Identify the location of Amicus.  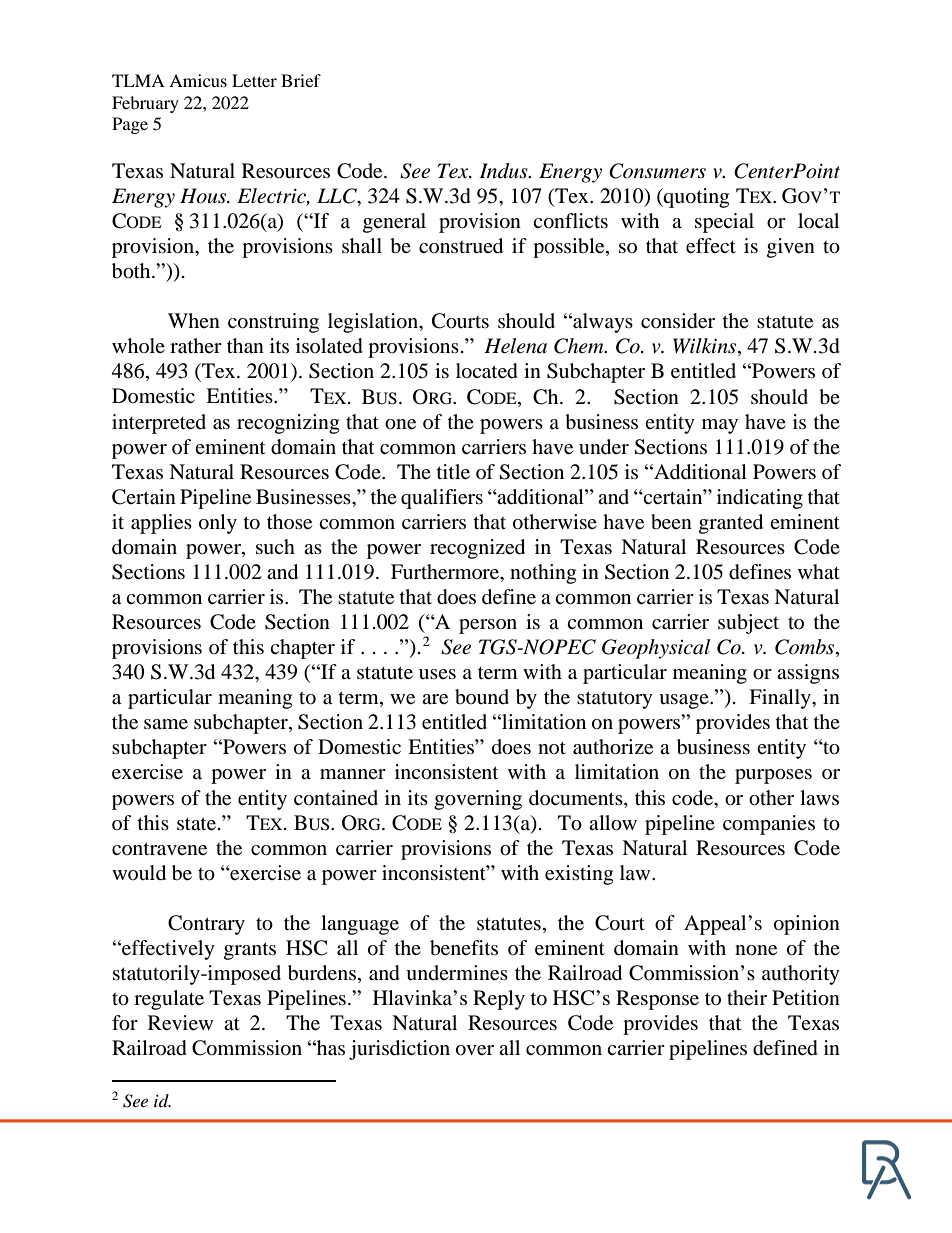
(198, 80).
